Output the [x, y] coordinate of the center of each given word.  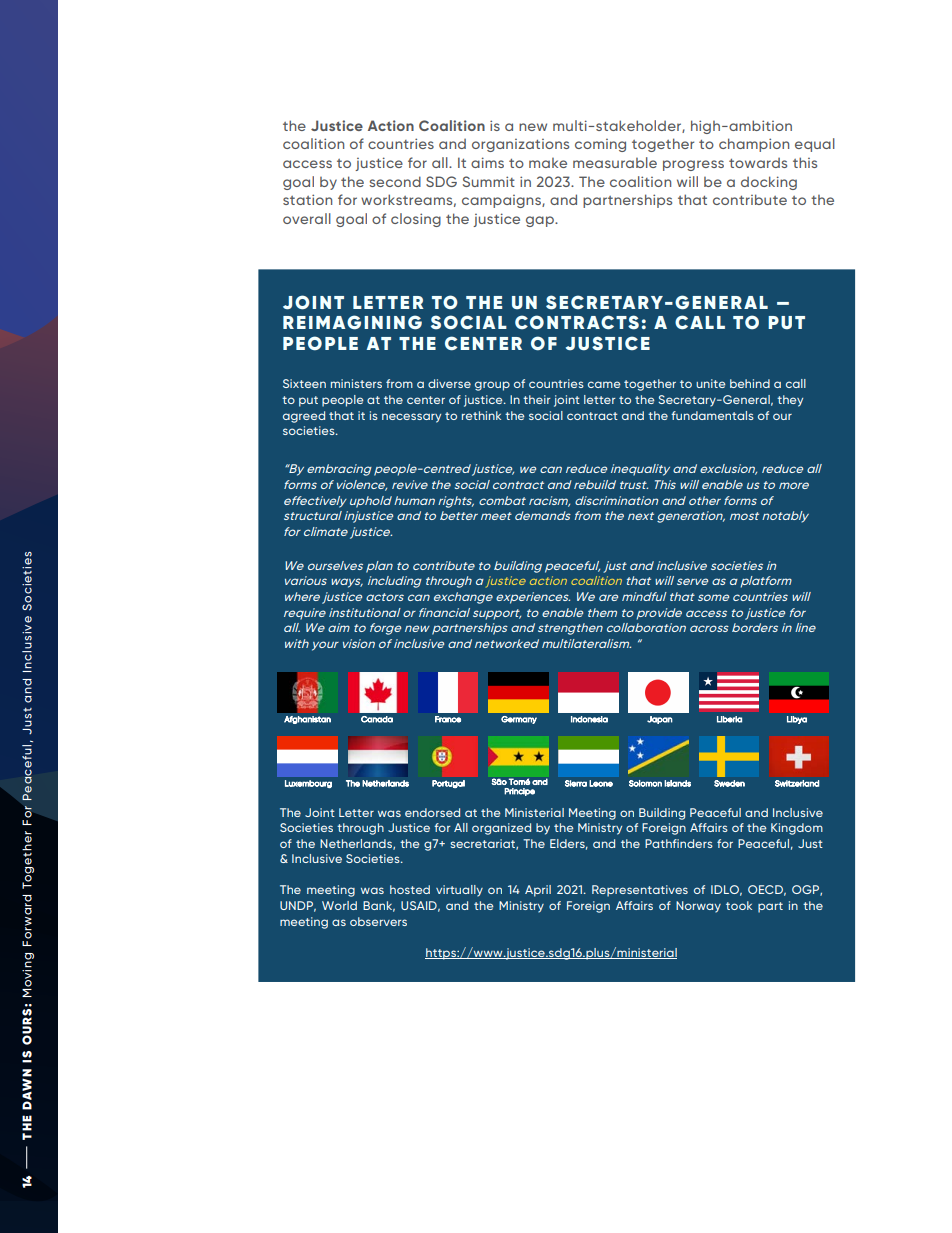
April [538, 891]
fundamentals [712, 415]
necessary [411, 418]
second [395, 181]
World [339, 905]
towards [758, 163]
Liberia [729, 719]
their [536, 399]
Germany [519, 720]
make [548, 163]
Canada [377, 719]
